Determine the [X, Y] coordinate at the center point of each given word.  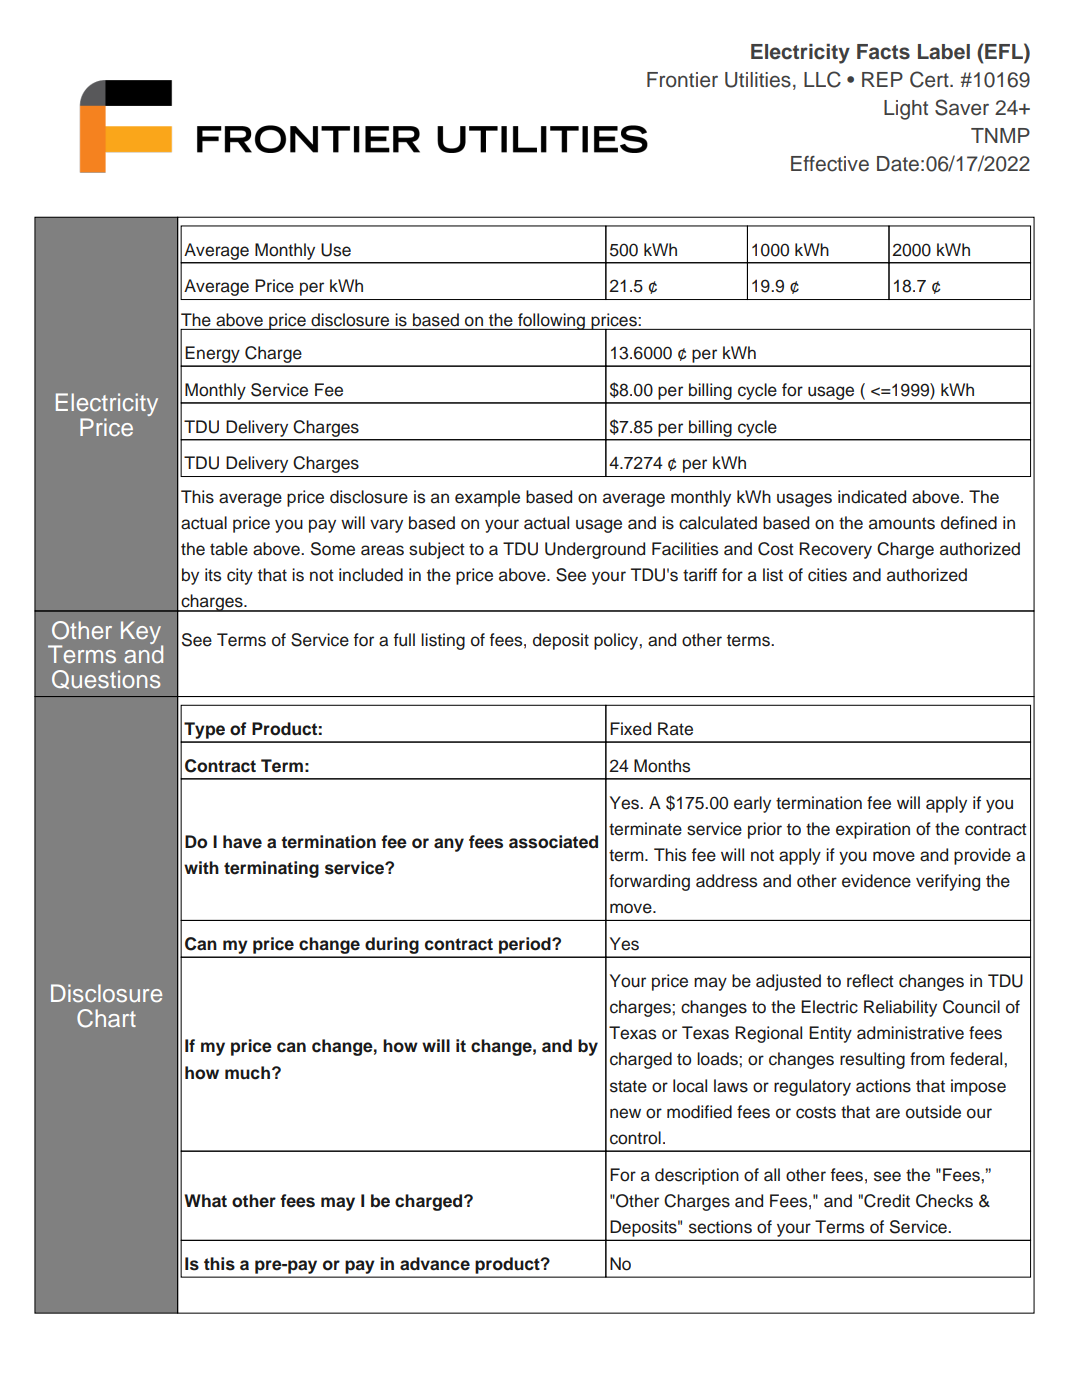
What [205, 1201]
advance [435, 1264]
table [229, 549]
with [201, 867]
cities [827, 575]
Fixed [630, 729]
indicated [872, 497]
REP [882, 79]
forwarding [649, 882]
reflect [870, 981]
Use [336, 250]
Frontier [682, 80]
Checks [944, 1201]
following [551, 321]
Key [142, 634]
